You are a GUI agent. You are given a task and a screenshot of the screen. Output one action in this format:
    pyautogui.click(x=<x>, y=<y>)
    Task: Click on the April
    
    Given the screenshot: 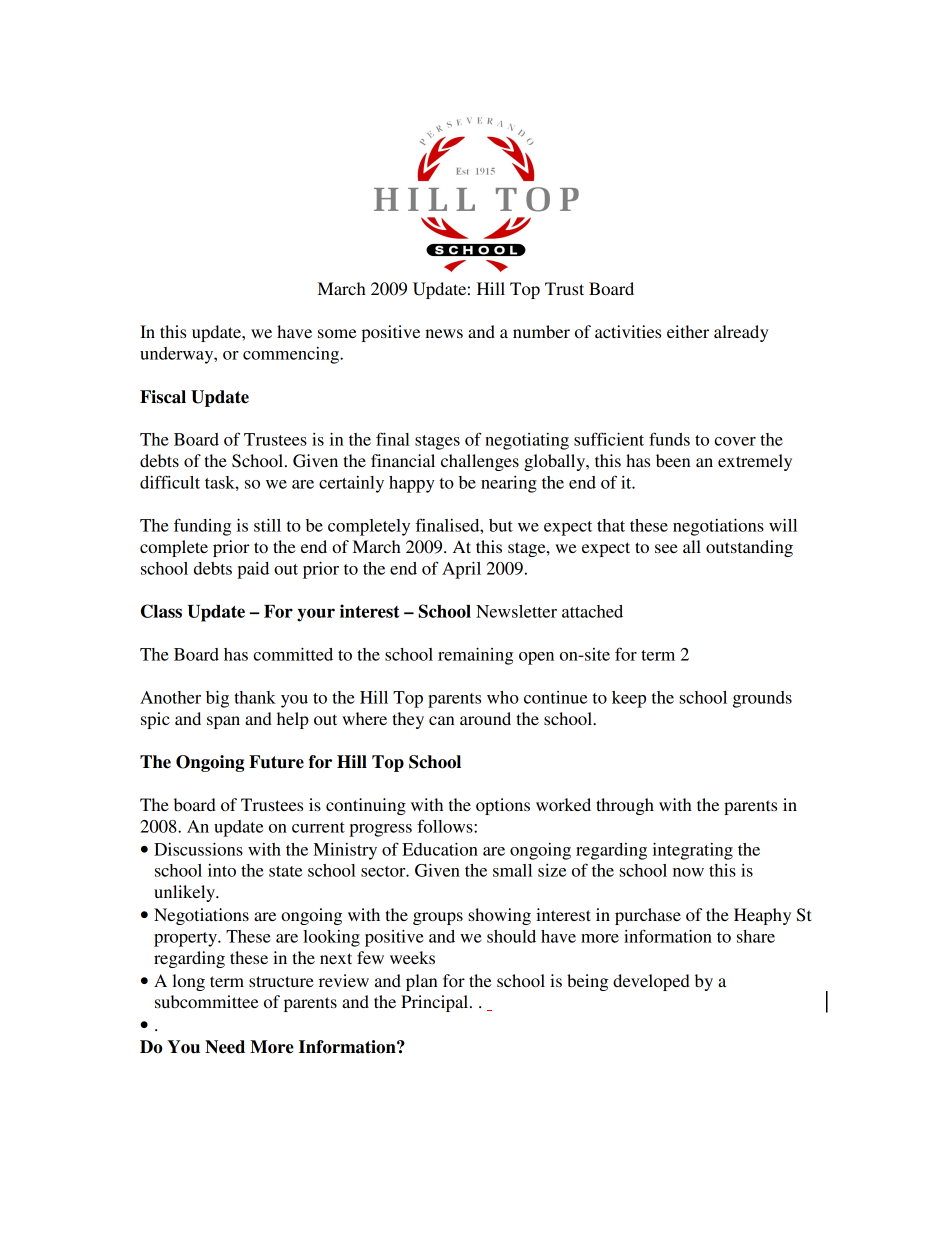 What is the action you would take?
    pyautogui.click(x=461, y=570)
